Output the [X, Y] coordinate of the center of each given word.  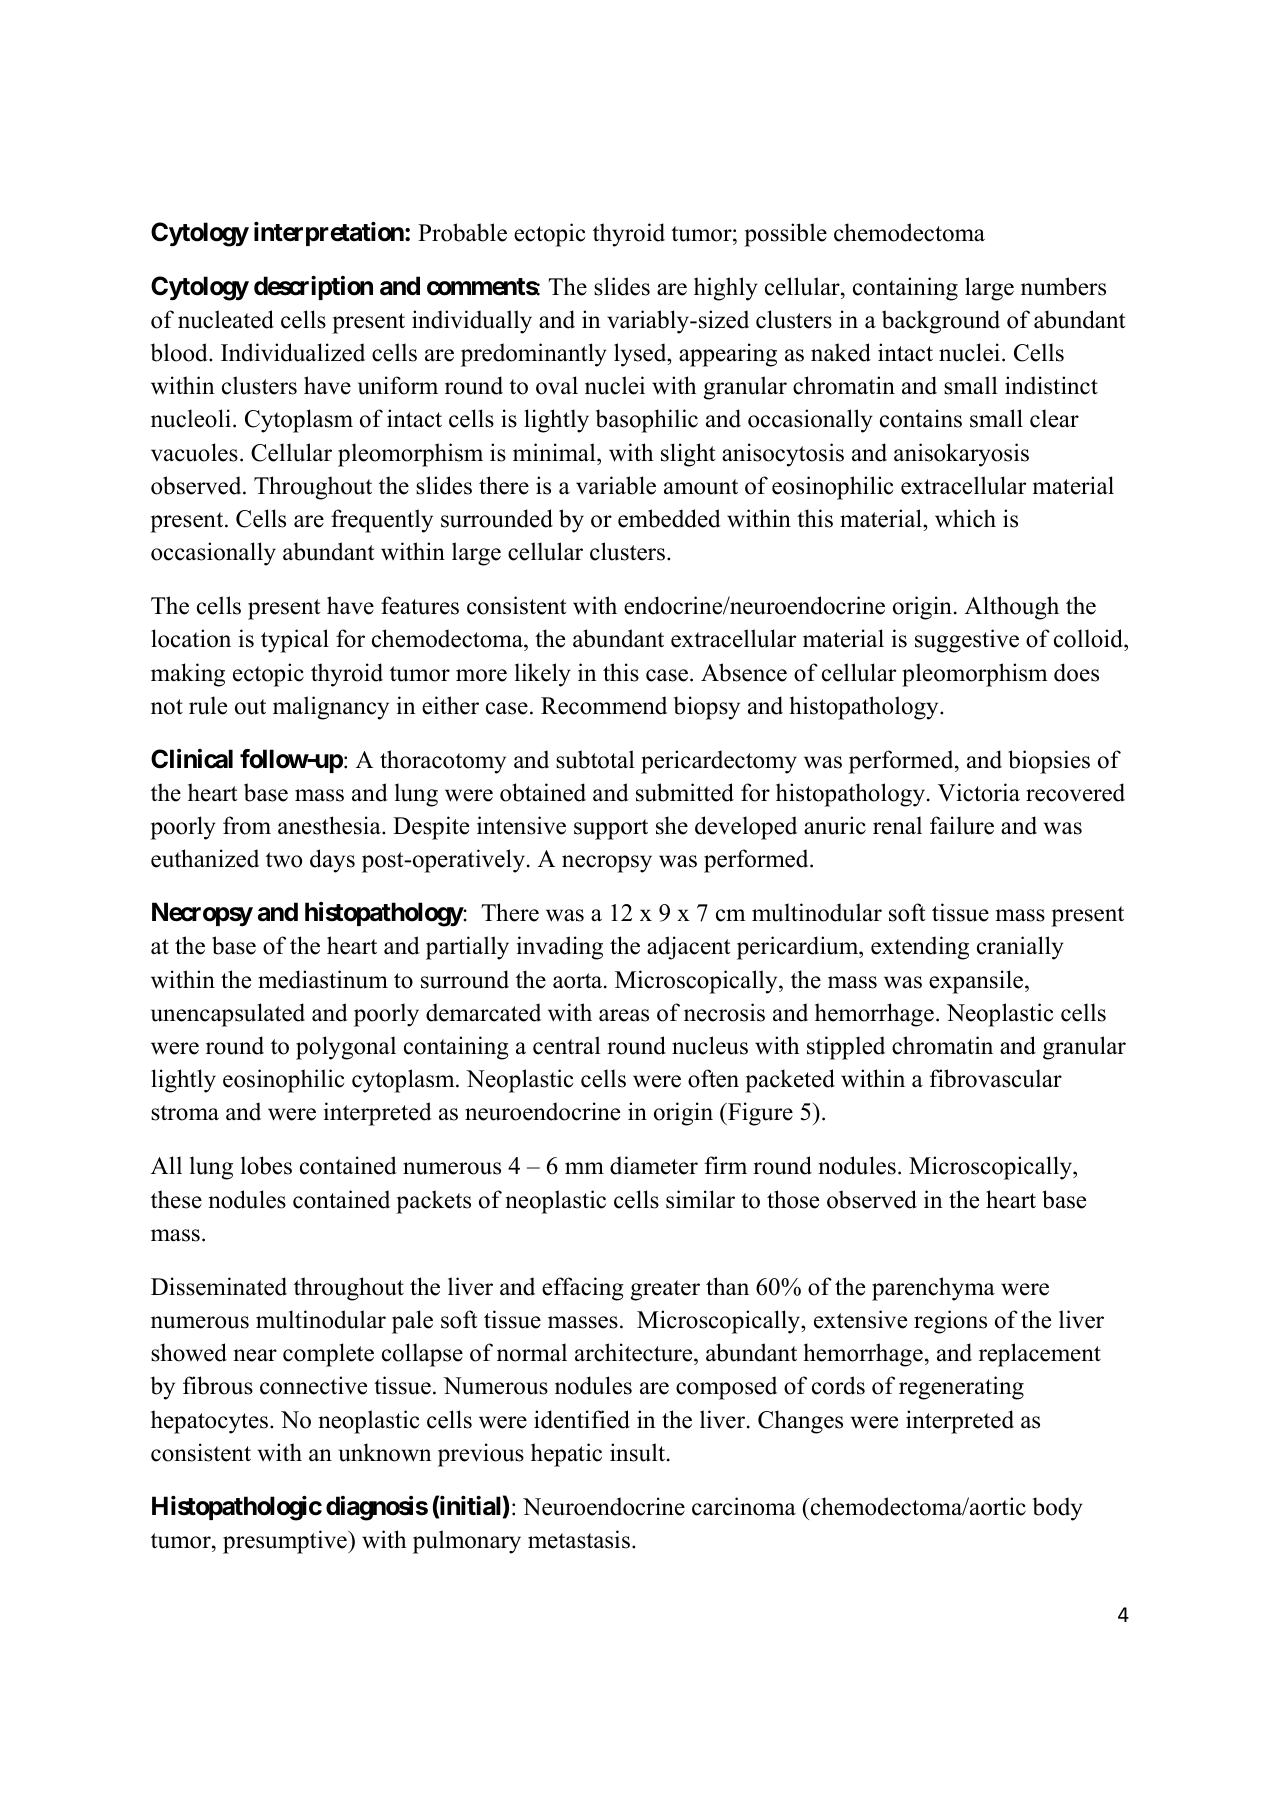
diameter [654, 1165]
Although [1012, 608]
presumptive [286, 1542]
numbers [1063, 286]
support [611, 829]
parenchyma [933, 1289]
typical [295, 641]
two [284, 860]
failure [962, 825]
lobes [266, 1165]
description [313, 287]
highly [726, 289]
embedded [669, 518]
